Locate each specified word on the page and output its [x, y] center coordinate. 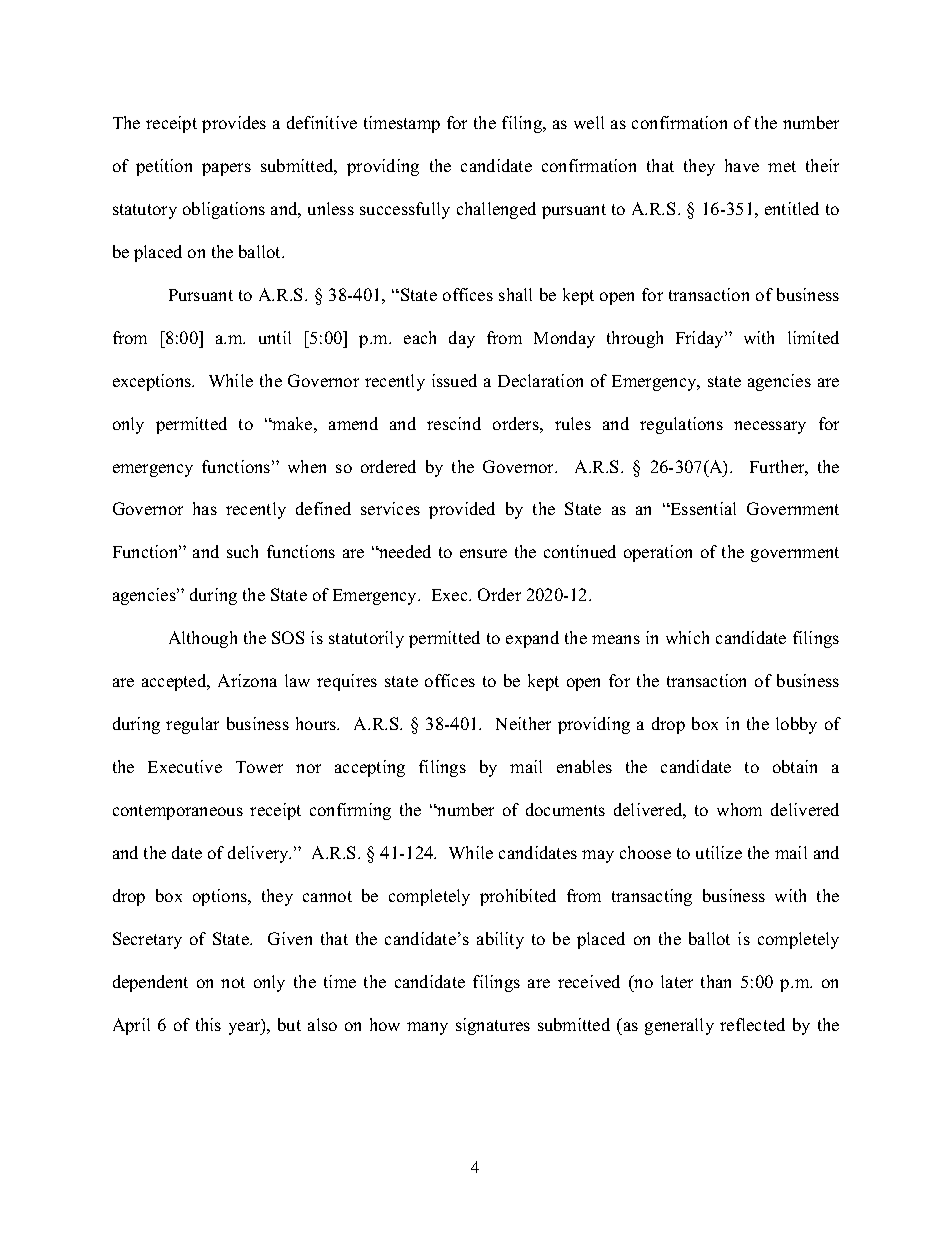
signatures [493, 1026]
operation [658, 553]
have [742, 165]
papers [226, 169]
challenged [496, 210]
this [208, 1024]
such [242, 551]
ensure [483, 553]
